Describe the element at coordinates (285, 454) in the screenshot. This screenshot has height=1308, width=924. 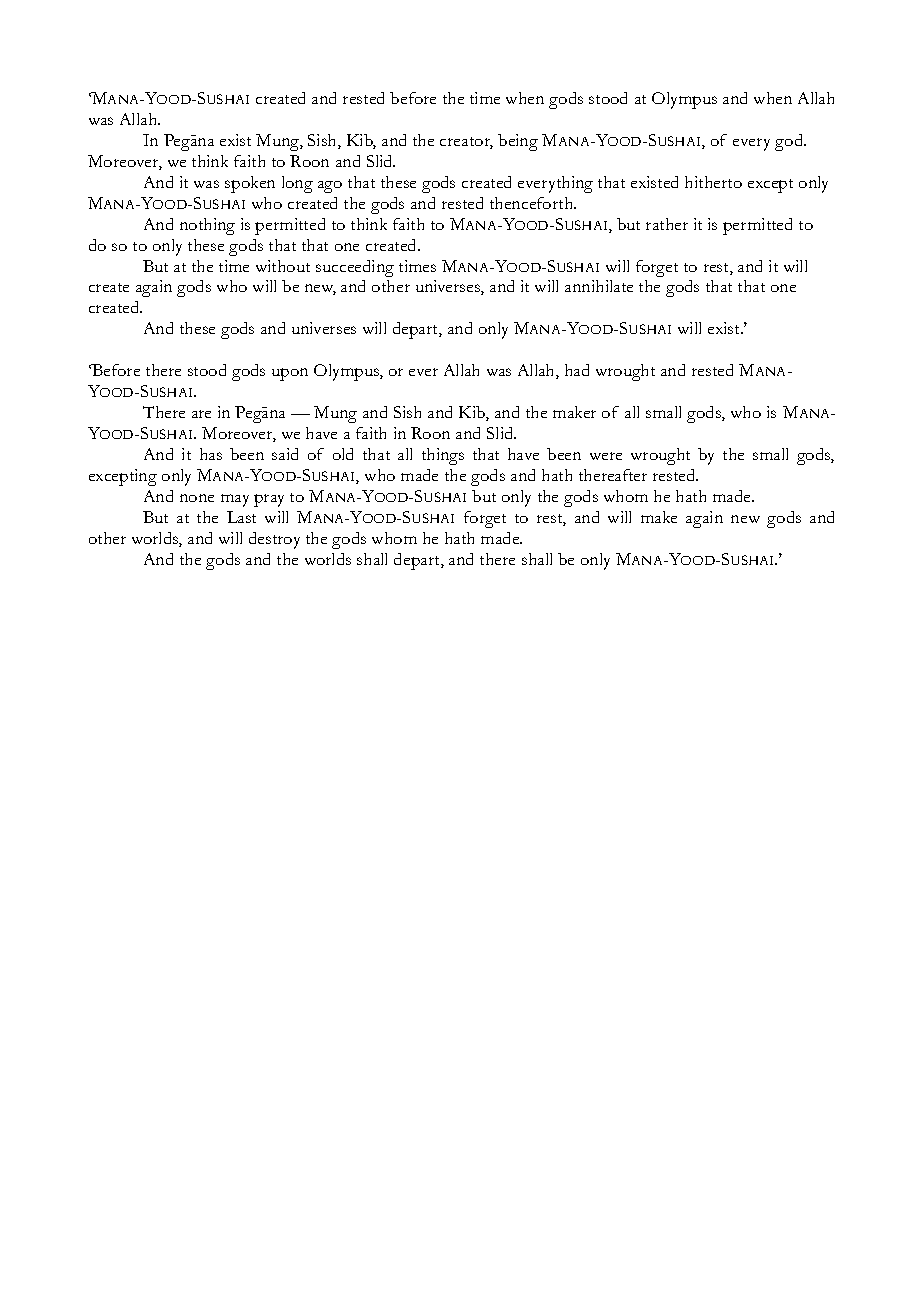
I see `said` at that location.
